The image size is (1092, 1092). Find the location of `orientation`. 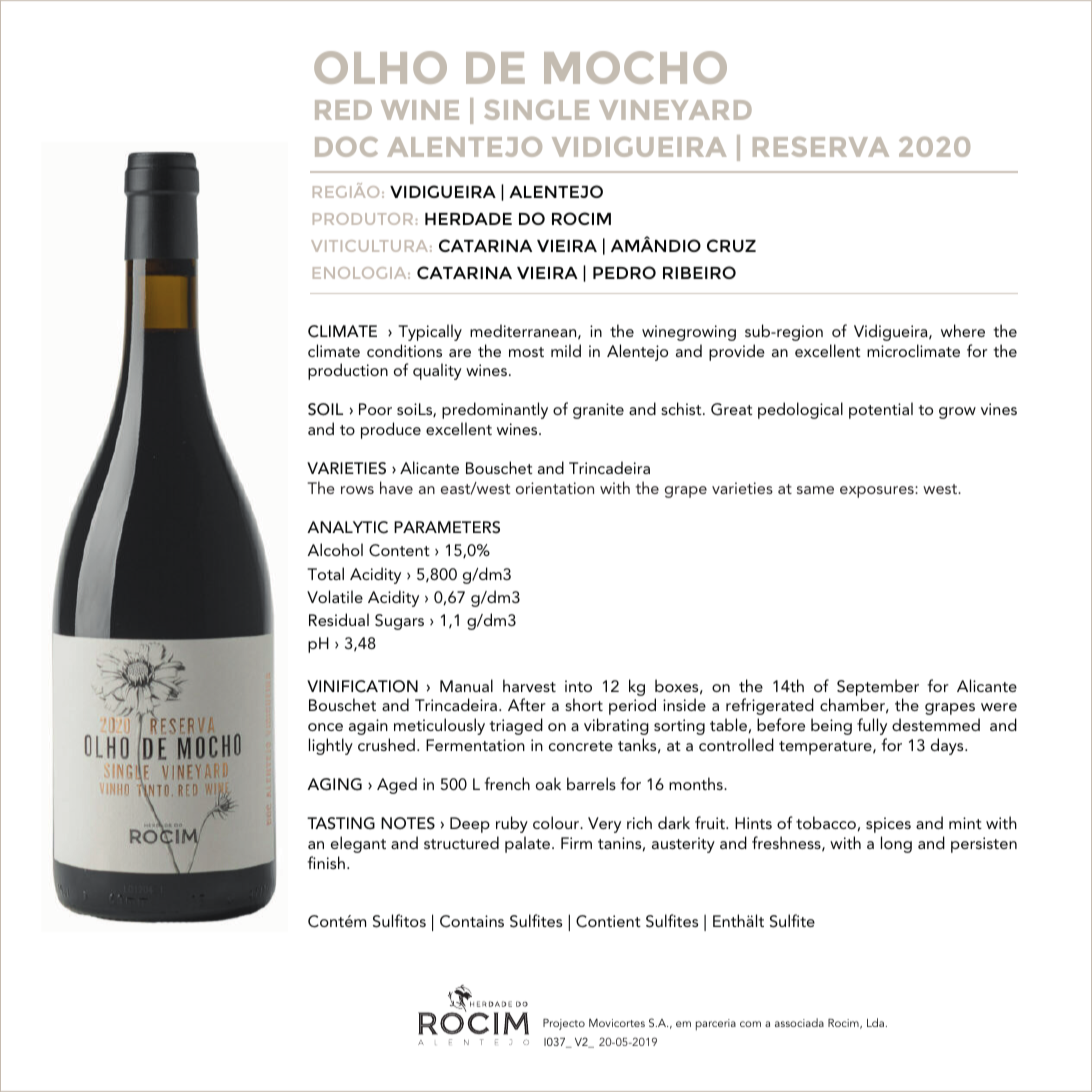

orientation is located at coordinates (555, 488).
